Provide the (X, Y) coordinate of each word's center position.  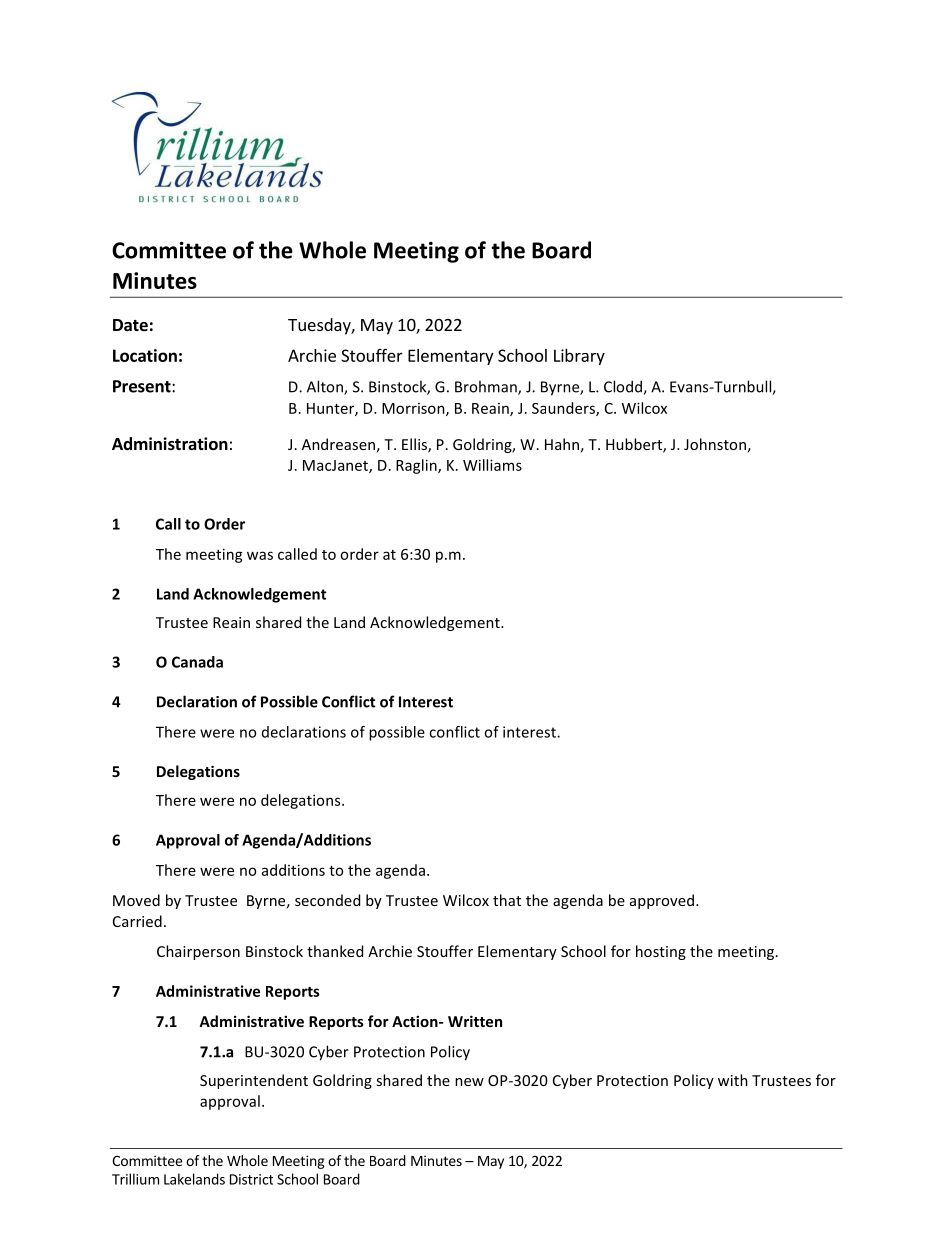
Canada (197, 662)
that (507, 900)
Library (579, 357)
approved (662, 901)
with (733, 1080)
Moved (136, 900)
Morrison (414, 409)
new (469, 1082)
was (260, 555)
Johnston (715, 444)
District (251, 1179)
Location (145, 355)
